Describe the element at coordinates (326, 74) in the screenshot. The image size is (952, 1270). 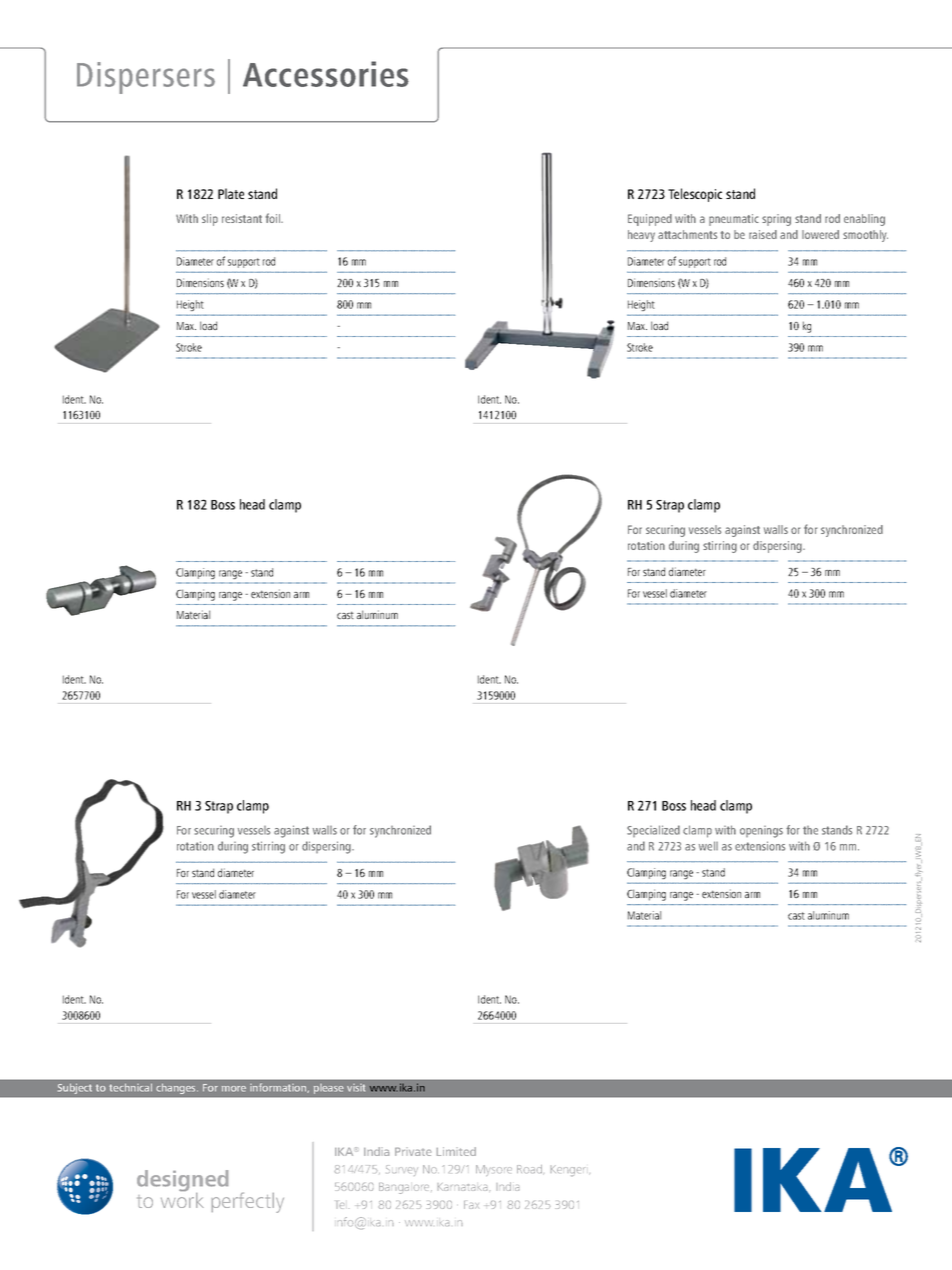
I see `Accessories` at that location.
